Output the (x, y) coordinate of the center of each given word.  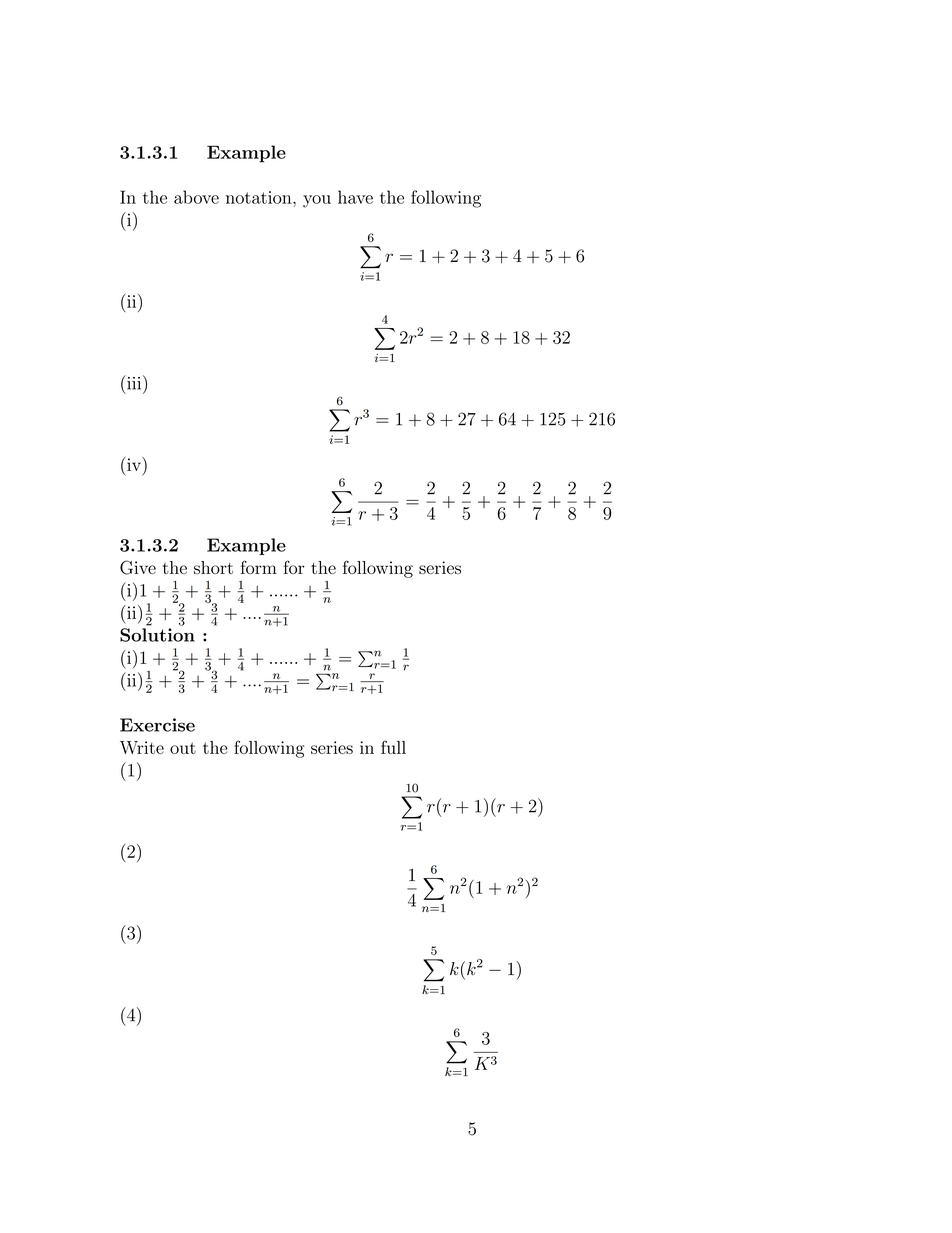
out (183, 748)
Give (138, 567)
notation (260, 197)
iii (134, 382)
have (355, 197)
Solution (157, 635)
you (317, 201)
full (393, 747)
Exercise (157, 725)
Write (142, 747)
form (259, 567)
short (213, 567)
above (196, 197)
